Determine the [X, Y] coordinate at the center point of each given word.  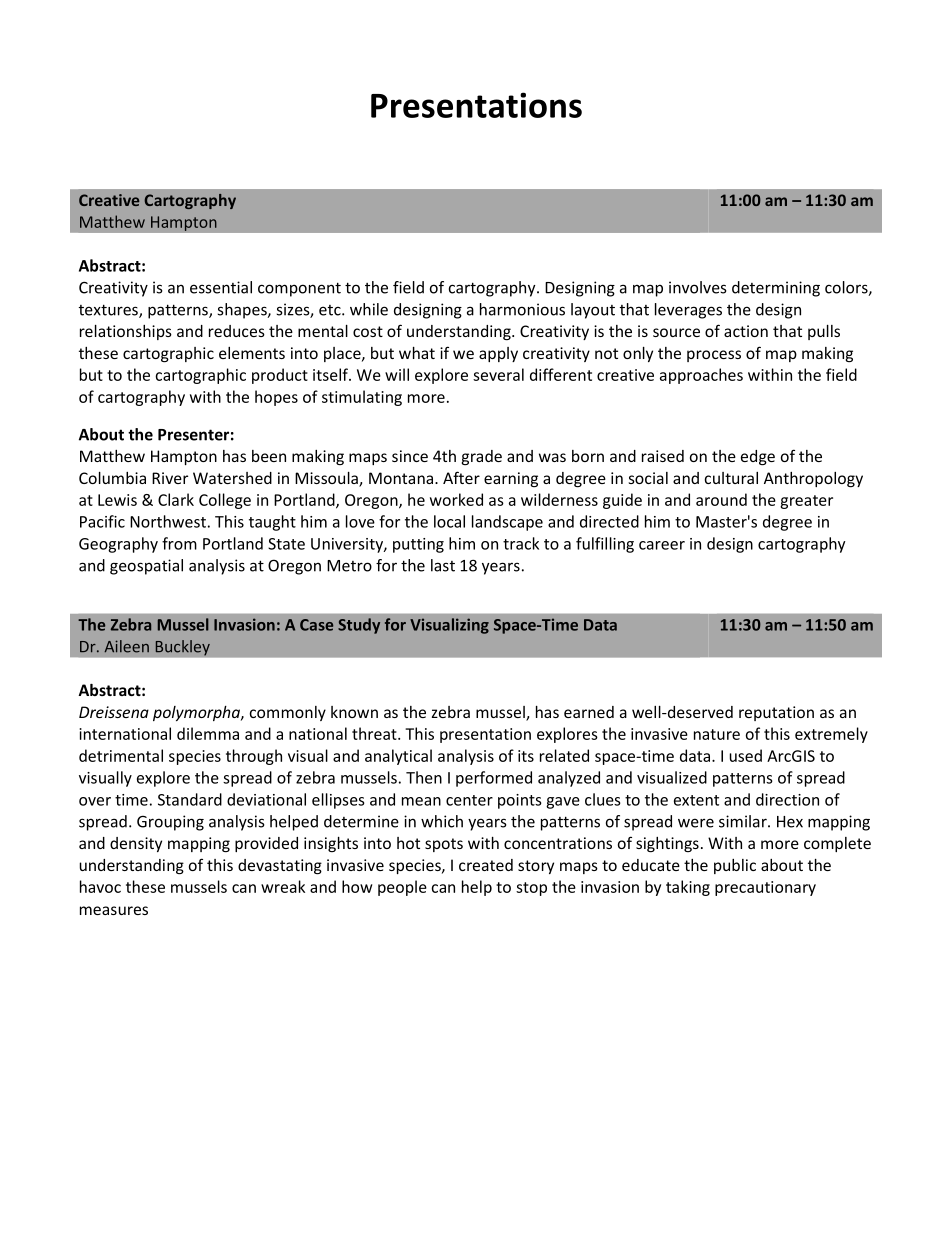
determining [776, 289]
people [402, 888]
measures [114, 910]
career [662, 545]
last [443, 565]
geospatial [146, 567]
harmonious [522, 309]
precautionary [765, 888]
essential [221, 287]
